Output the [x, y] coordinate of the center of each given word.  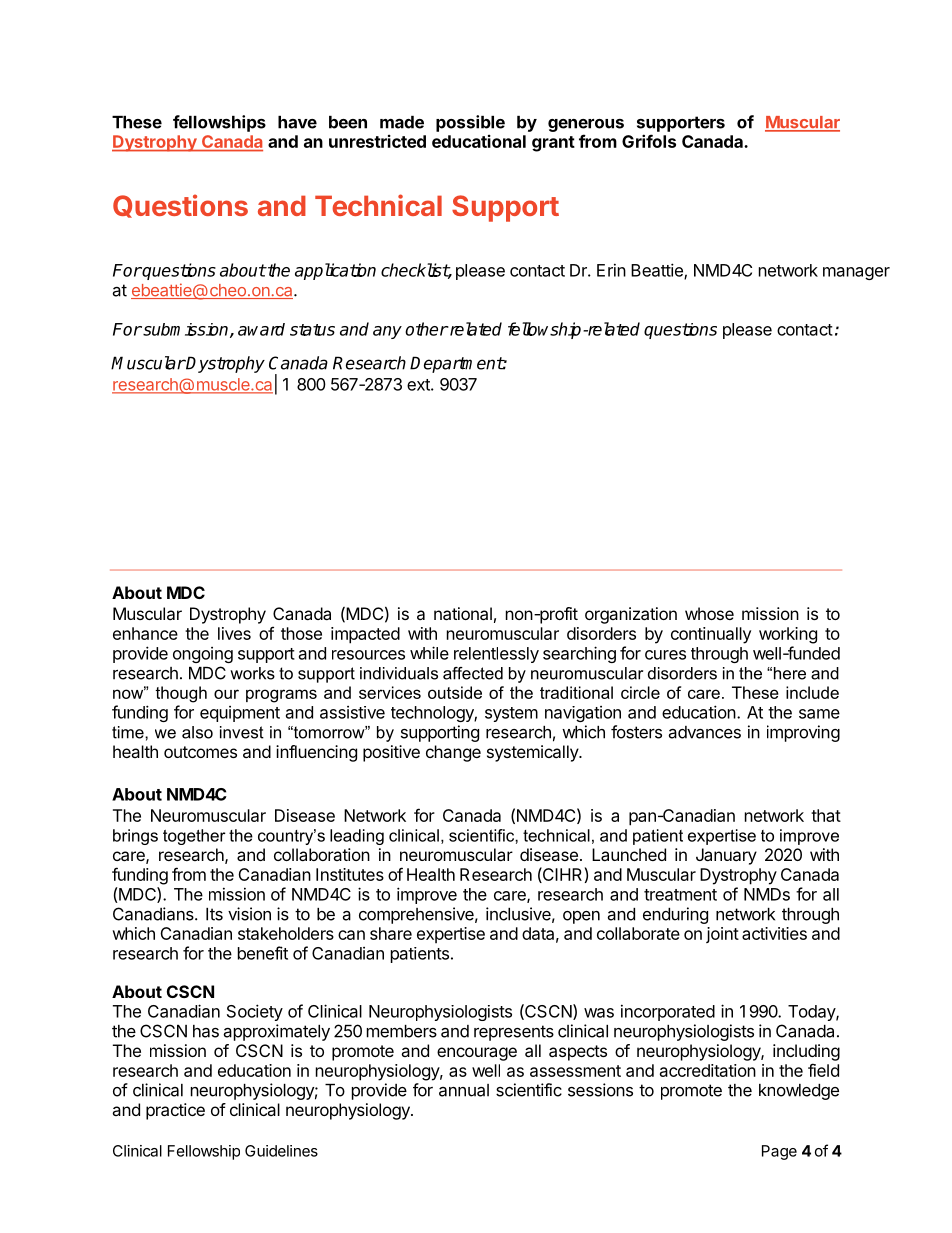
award [261, 329]
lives [234, 633]
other [426, 329]
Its [214, 914]
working [788, 635]
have [297, 122]
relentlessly [496, 655]
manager [856, 273]
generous [586, 125]
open [581, 917]
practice [175, 1111]
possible [470, 123]
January [726, 856]
